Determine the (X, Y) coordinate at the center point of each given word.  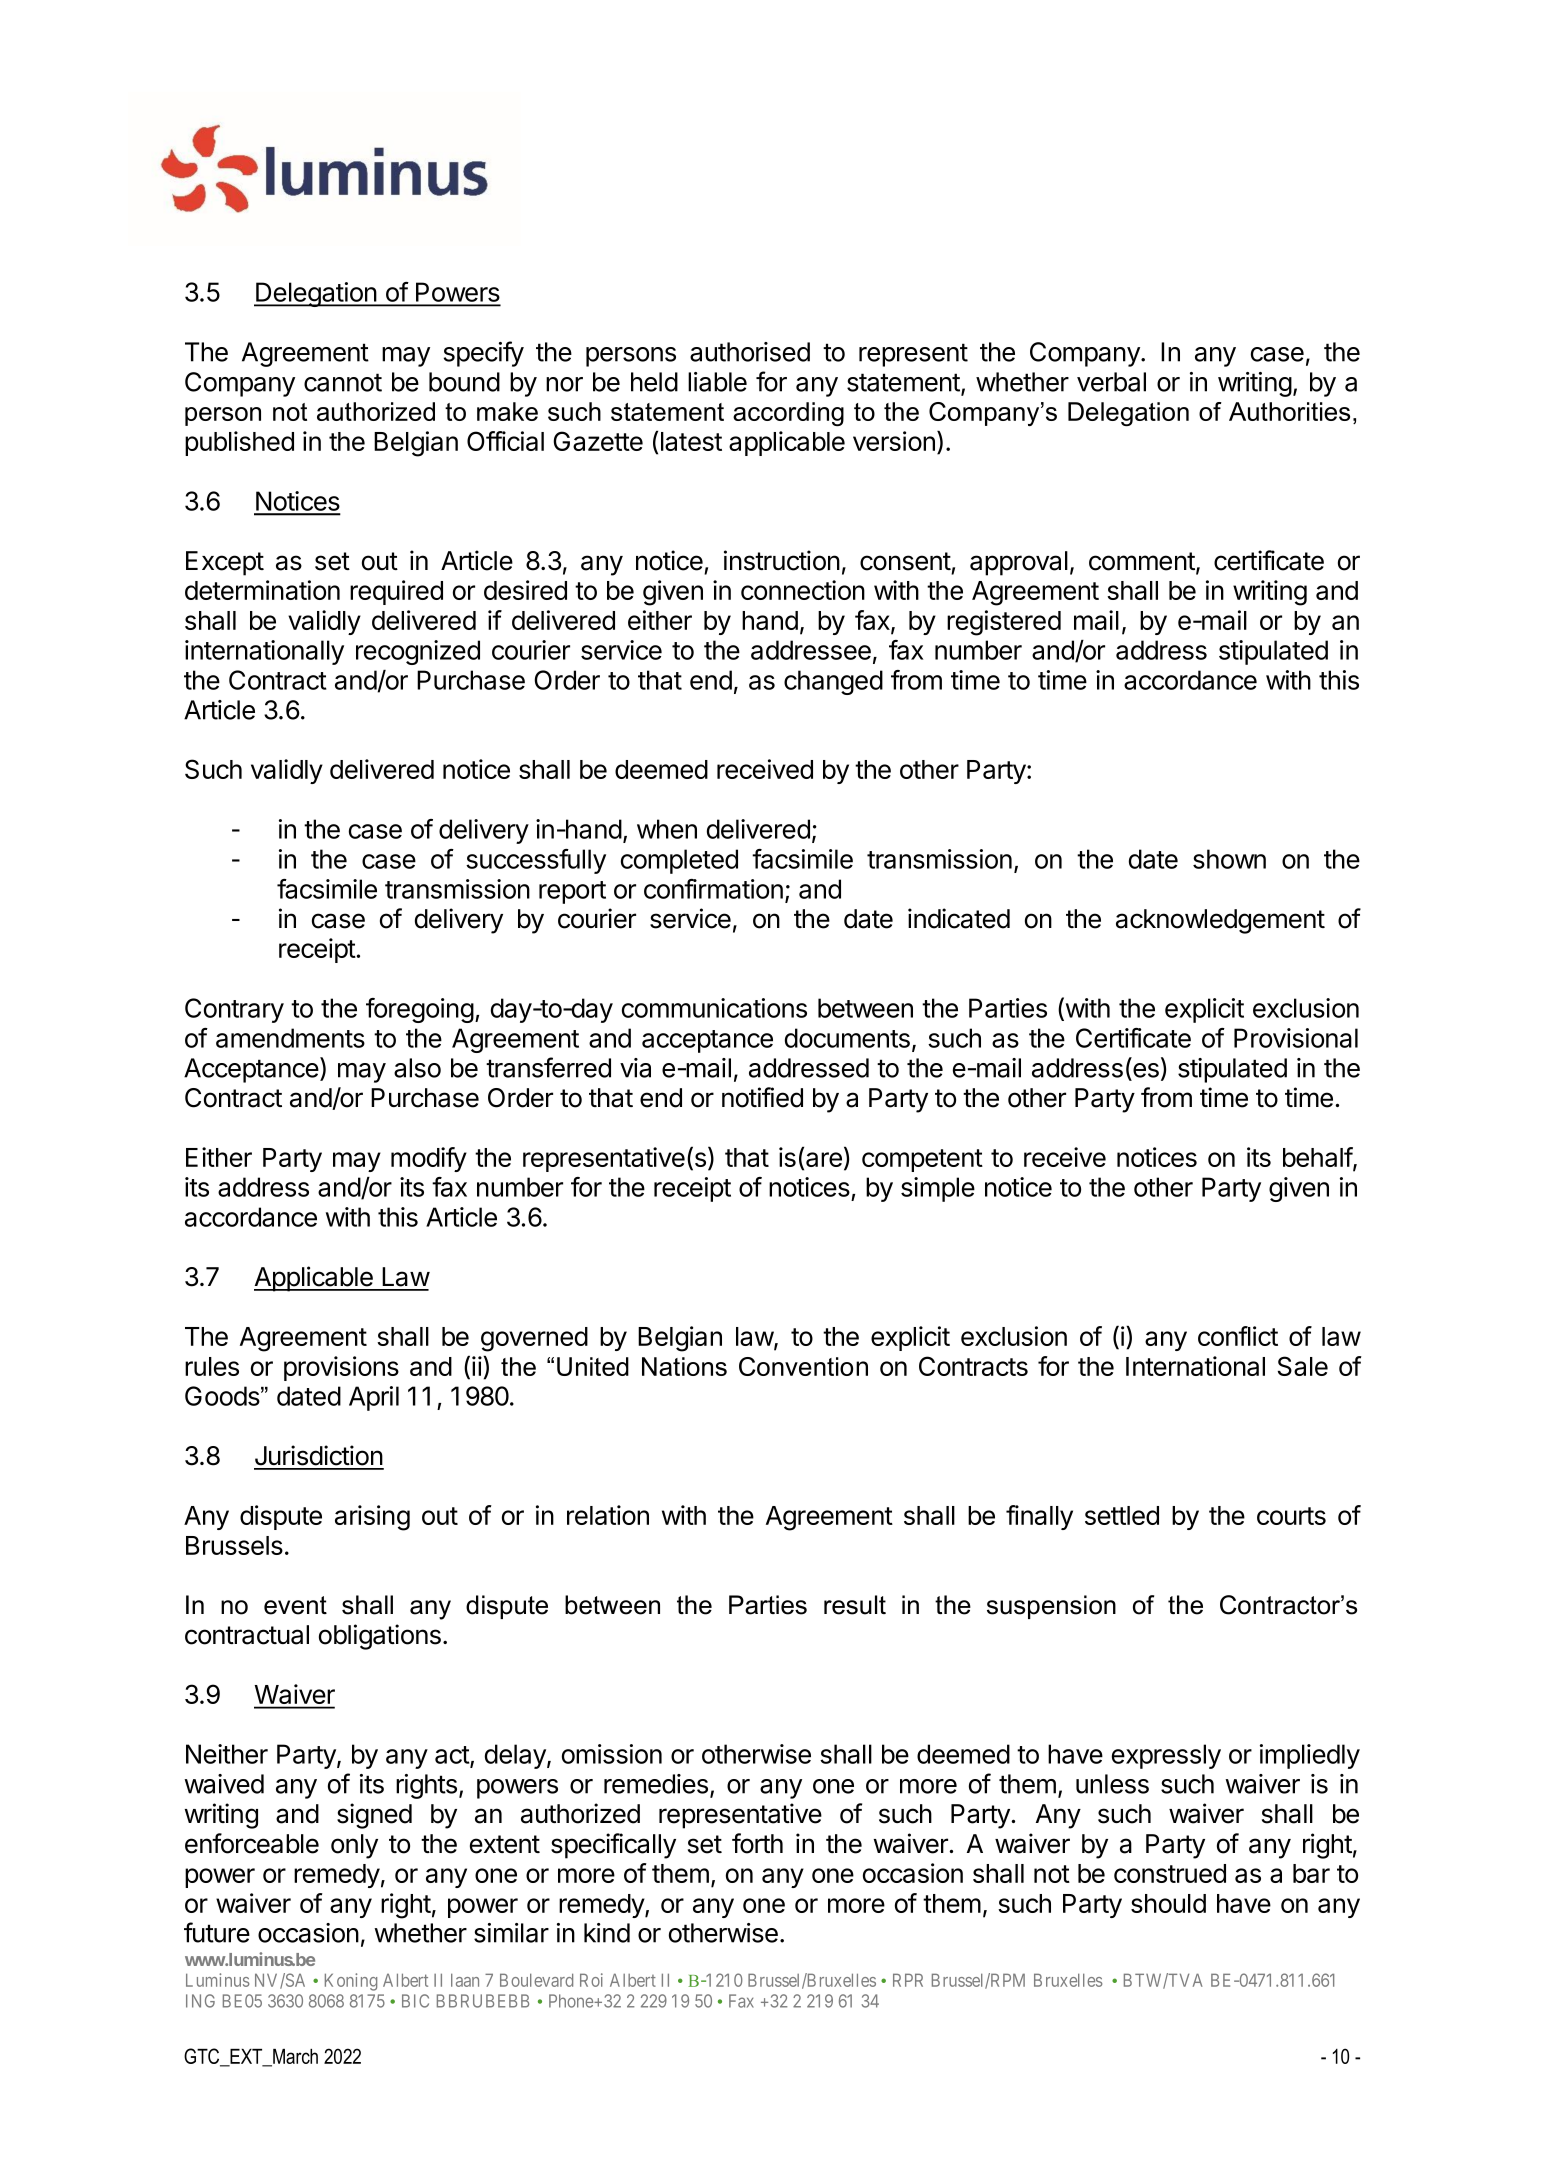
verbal (1111, 382)
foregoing (420, 1010)
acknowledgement (1220, 921)
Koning (351, 1982)
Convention (803, 1366)
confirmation (713, 889)
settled (1122, 1515)
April (374, 1398)
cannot (343, 382)
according (788, 414)
